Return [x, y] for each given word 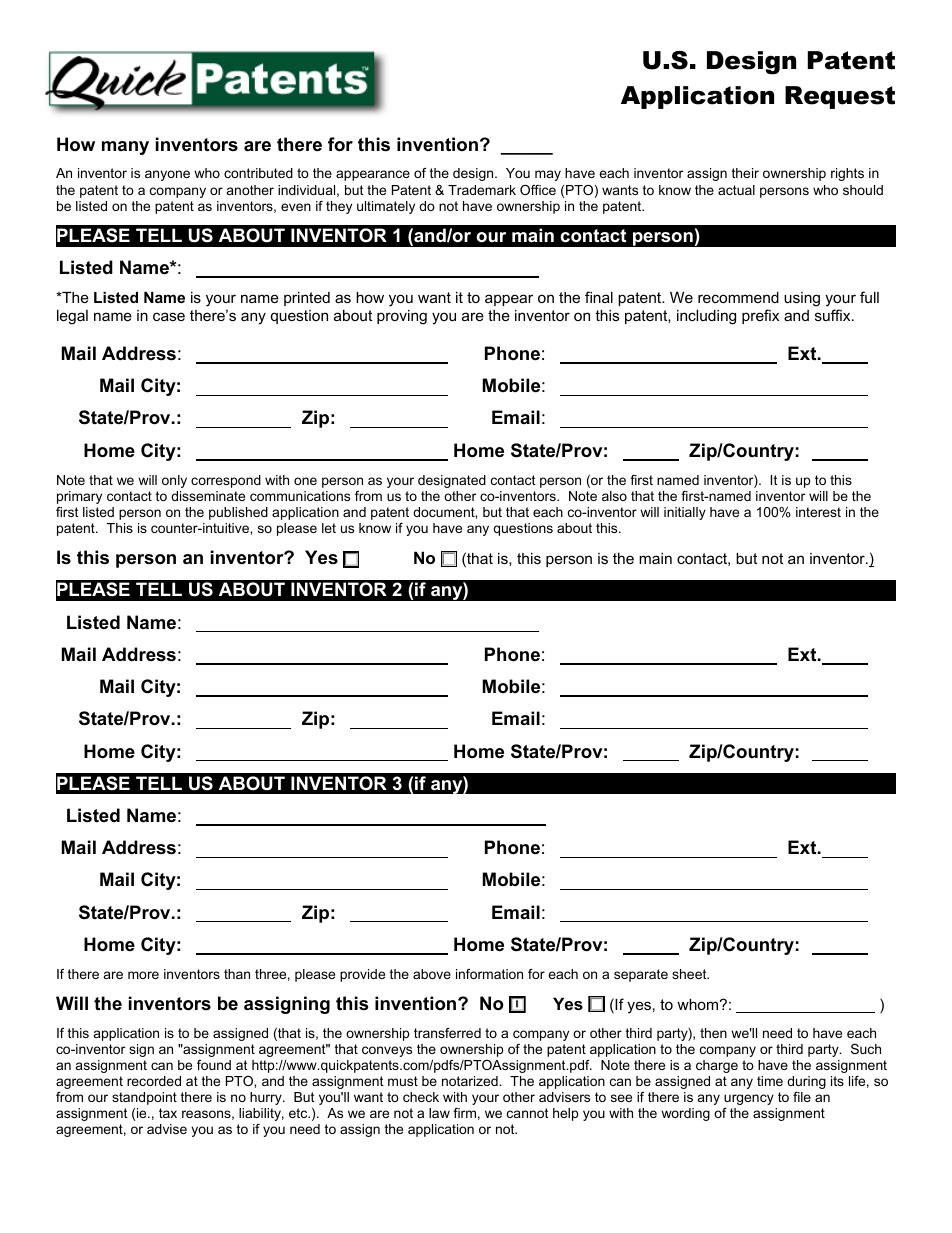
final [599, 297]
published [238, 513]
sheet [690, 974]
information [489, 974]
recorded [154, 1081]
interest [818, 512]
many [125, 148]
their [745, 173]
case [169, 316]
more [143, 975]
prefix [760, 316]
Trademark [482, 190]
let [329, 528]
